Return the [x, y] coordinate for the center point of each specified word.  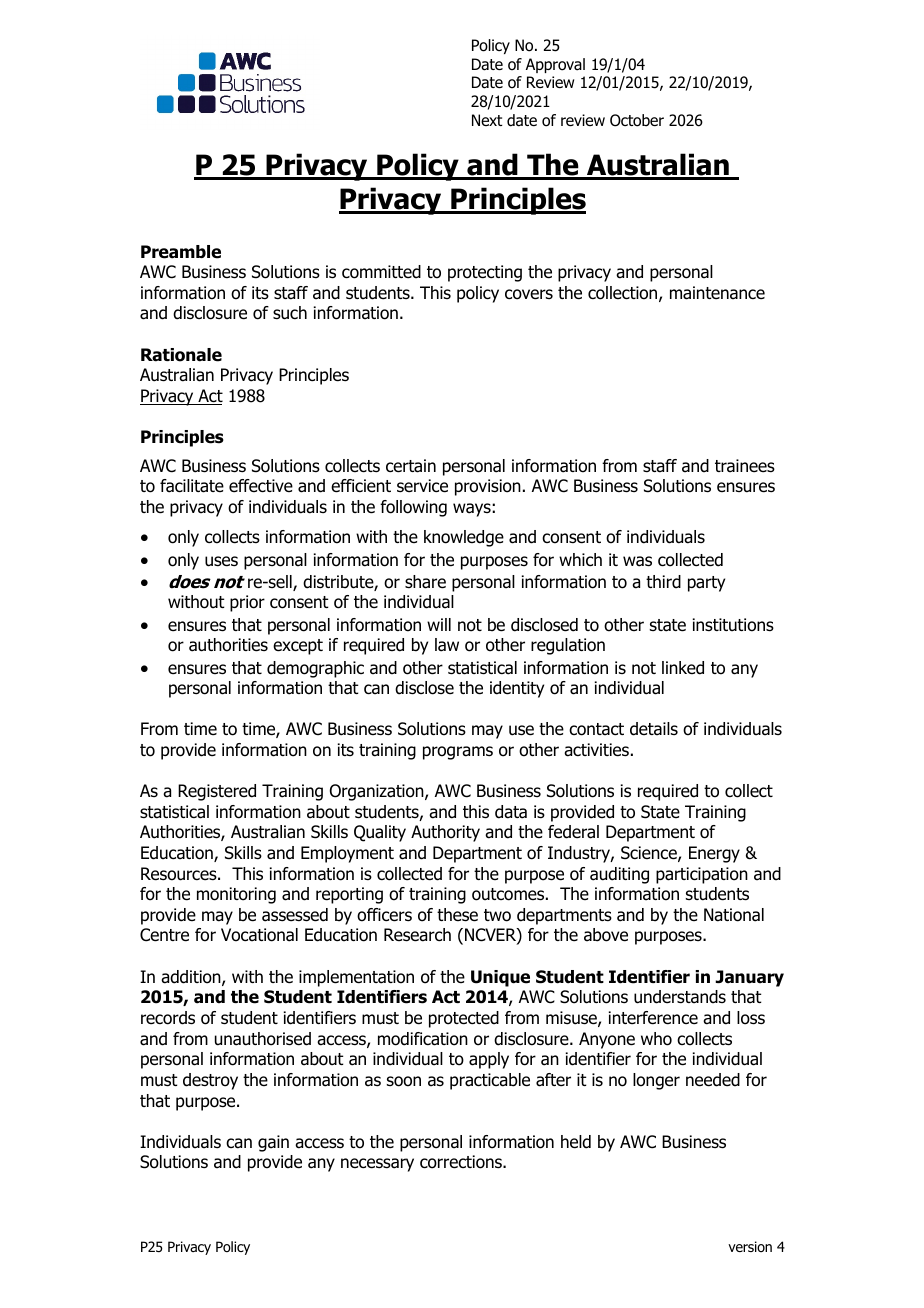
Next [487, 120]
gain [273, 1143]
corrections [462, 1162]
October [637, 120]
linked [683, 668]
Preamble [181, 252]
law [447, 645]
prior [247, 603]
